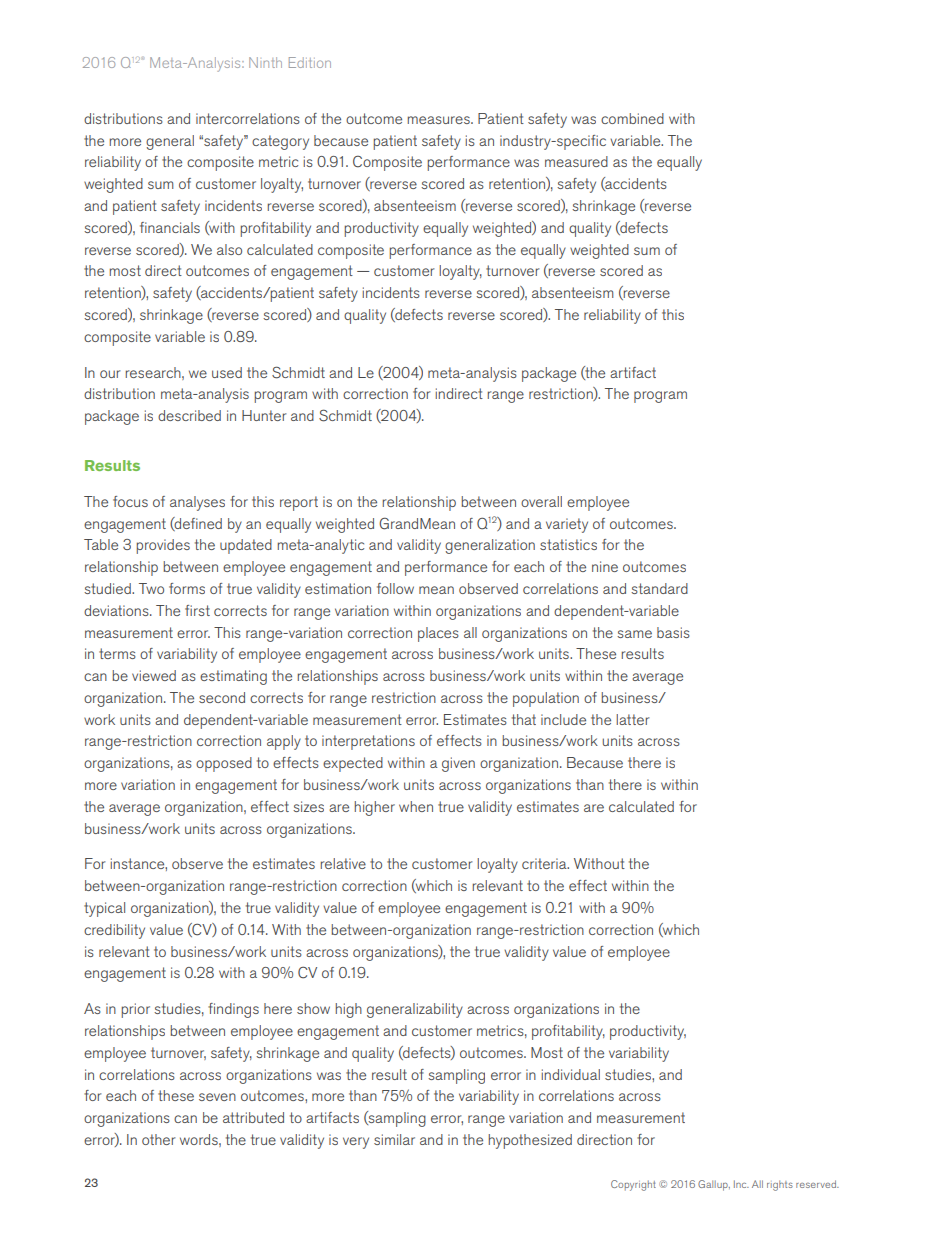 The image size is (952, 1233). Describe the element at coordinates (264, 415) in the image. I see `Hunter` at that location.
